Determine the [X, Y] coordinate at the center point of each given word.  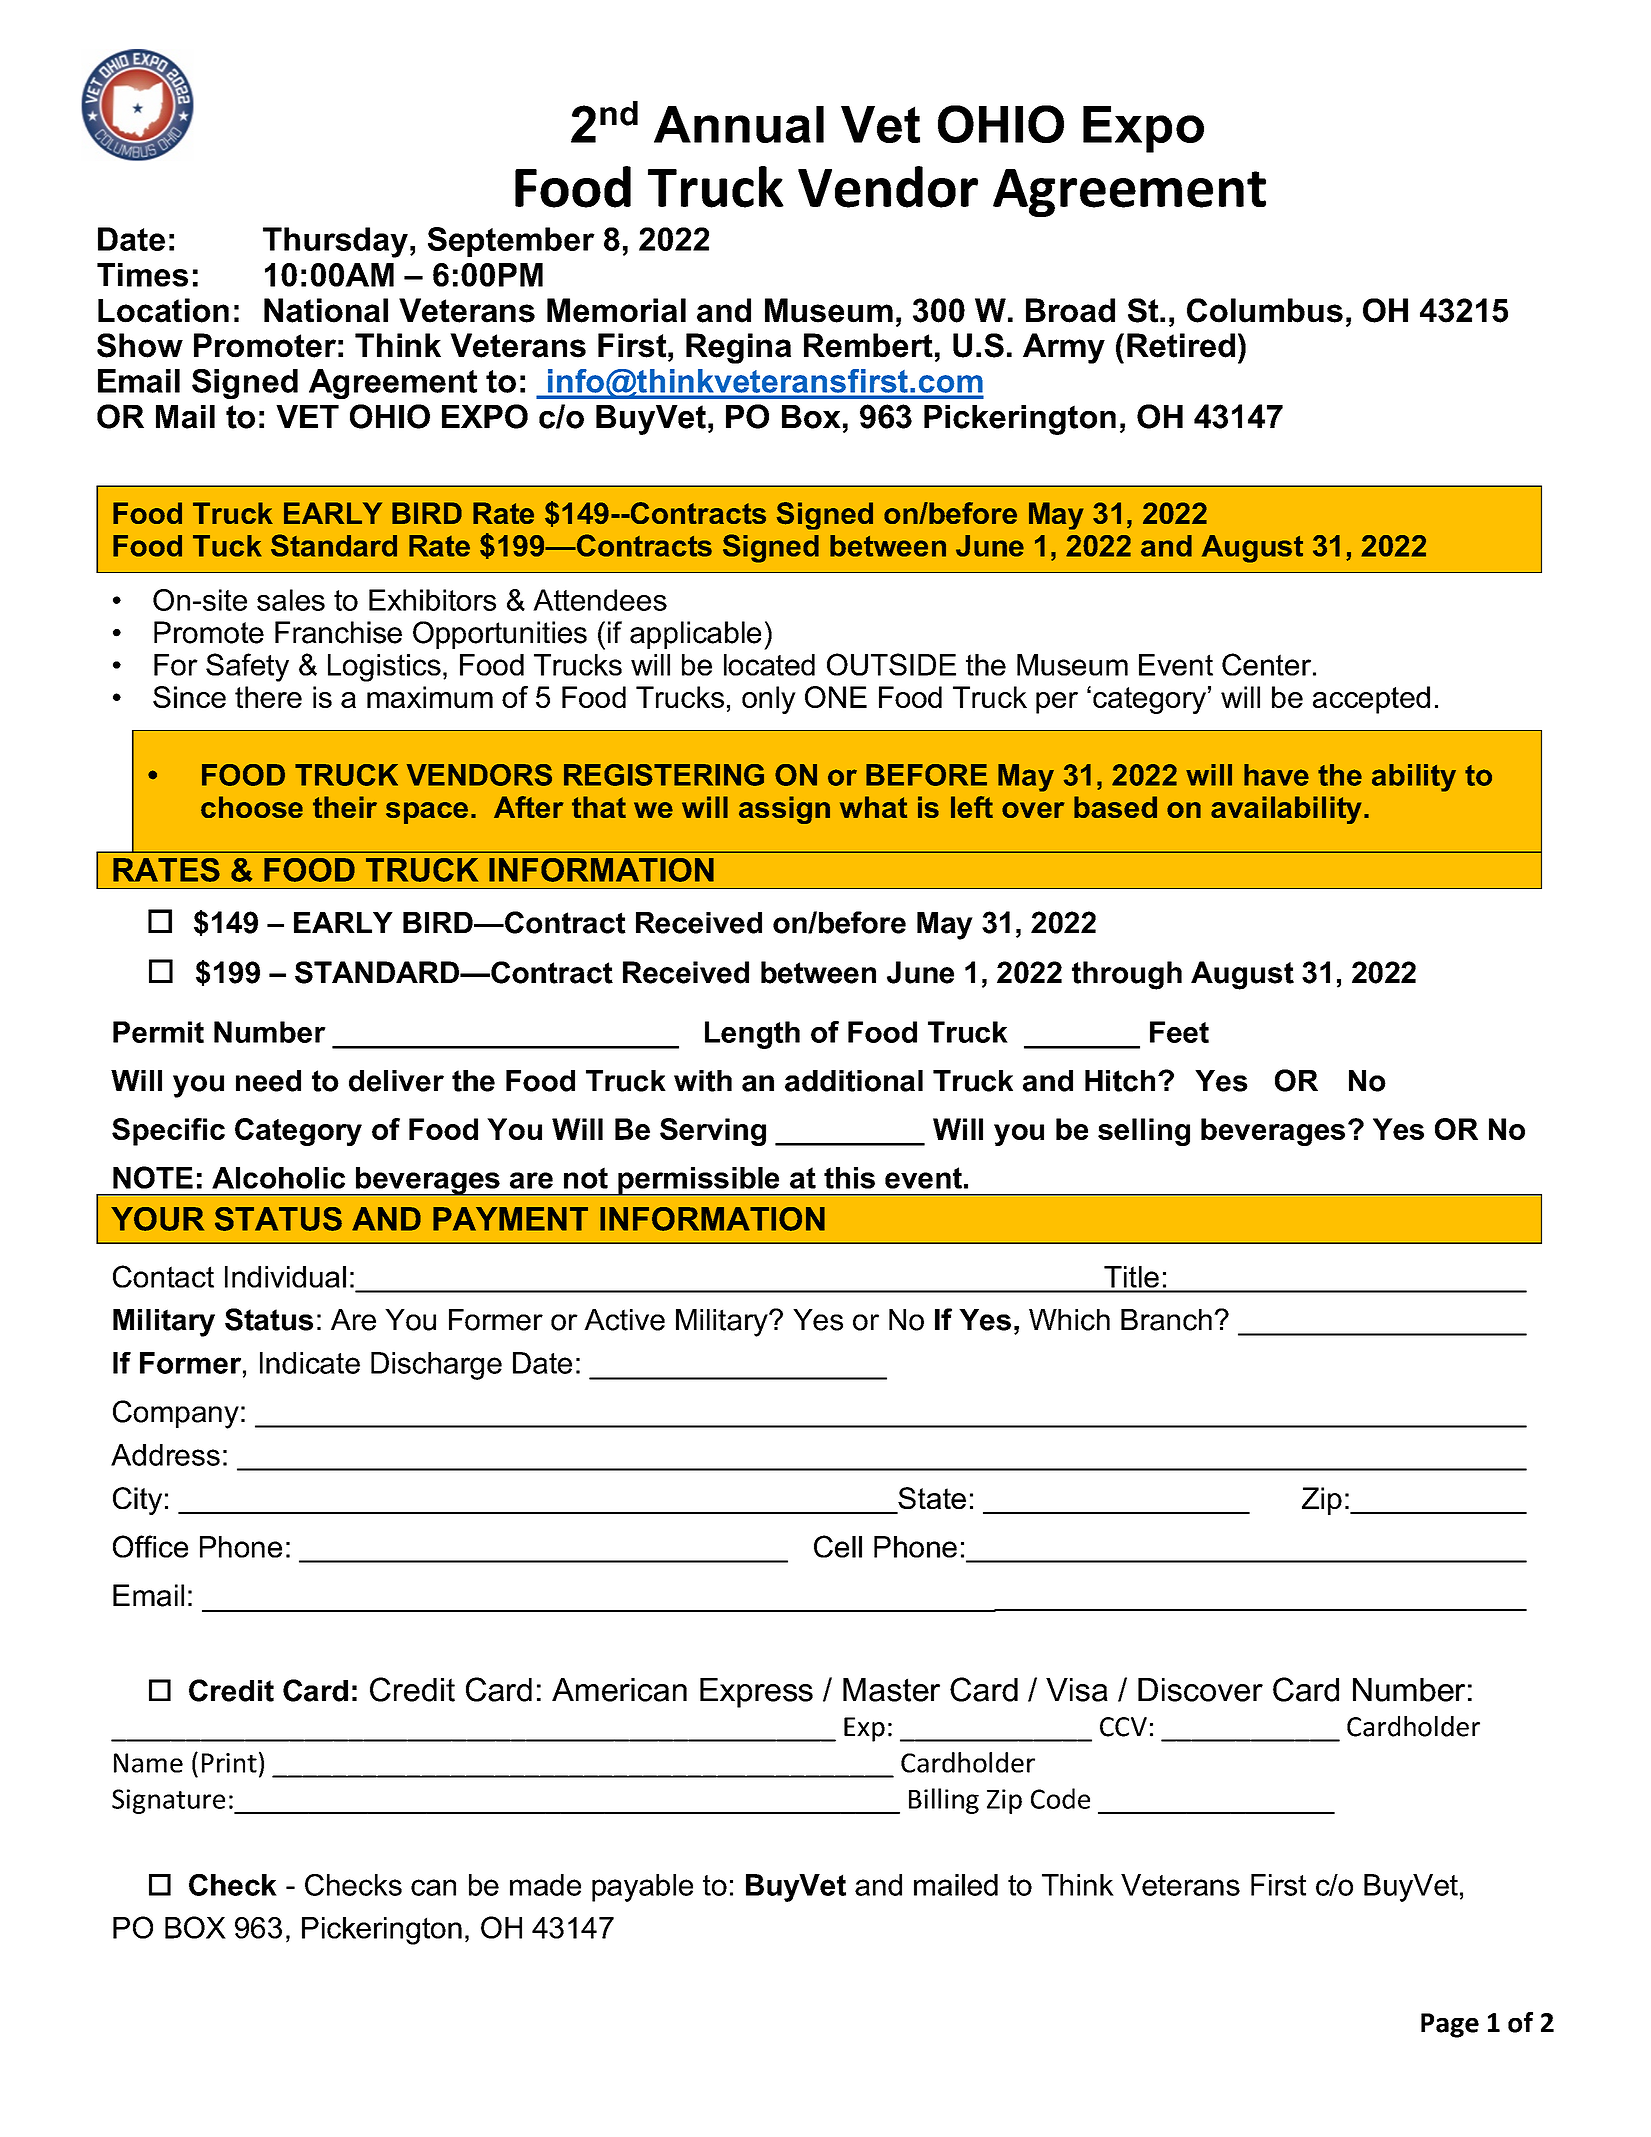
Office [150, 1546]
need [268, 1081]
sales [291, 600]
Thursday [335, 242]
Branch [1166, 1320]
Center [1266, 664]
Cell [838, 1546]
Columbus [1265, 310]
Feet [1179, 1032]
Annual [739, 124]
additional [854, 1081]
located [769, 665]
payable [642, 1888]
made [545, 1885]
